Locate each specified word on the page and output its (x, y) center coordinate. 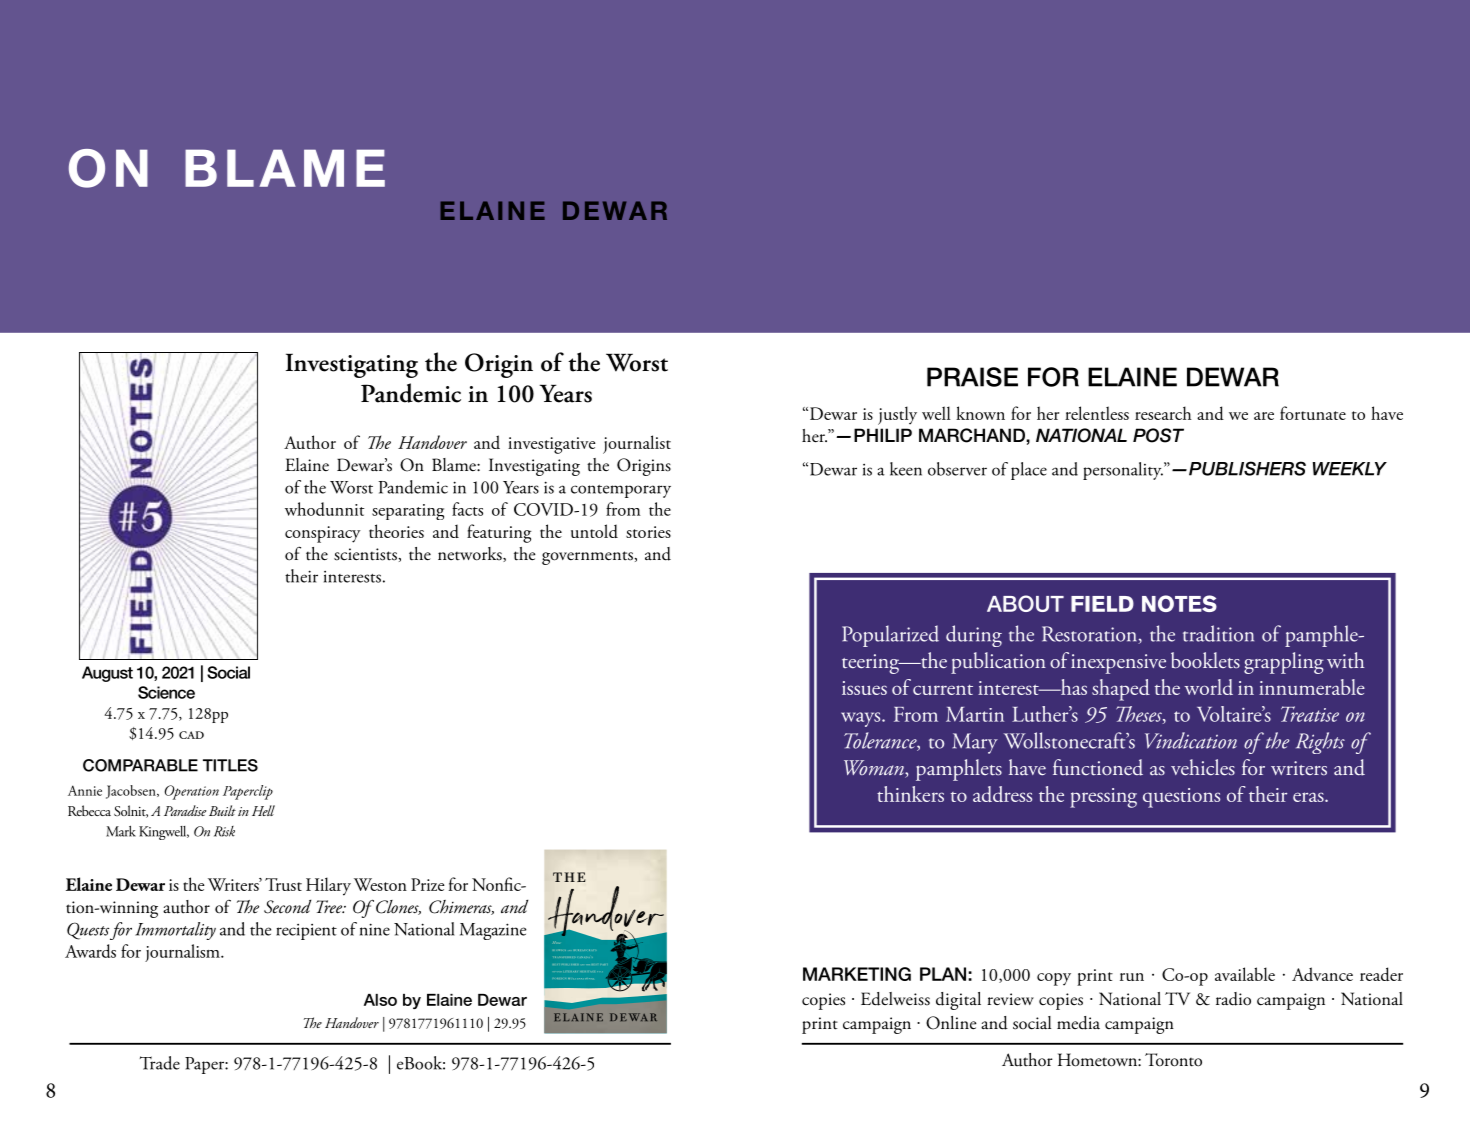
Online (951, 1023)
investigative (552, 445)
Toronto (1173, 1060)
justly (897, 415)
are (1264, 416)
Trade (160, 1063)
